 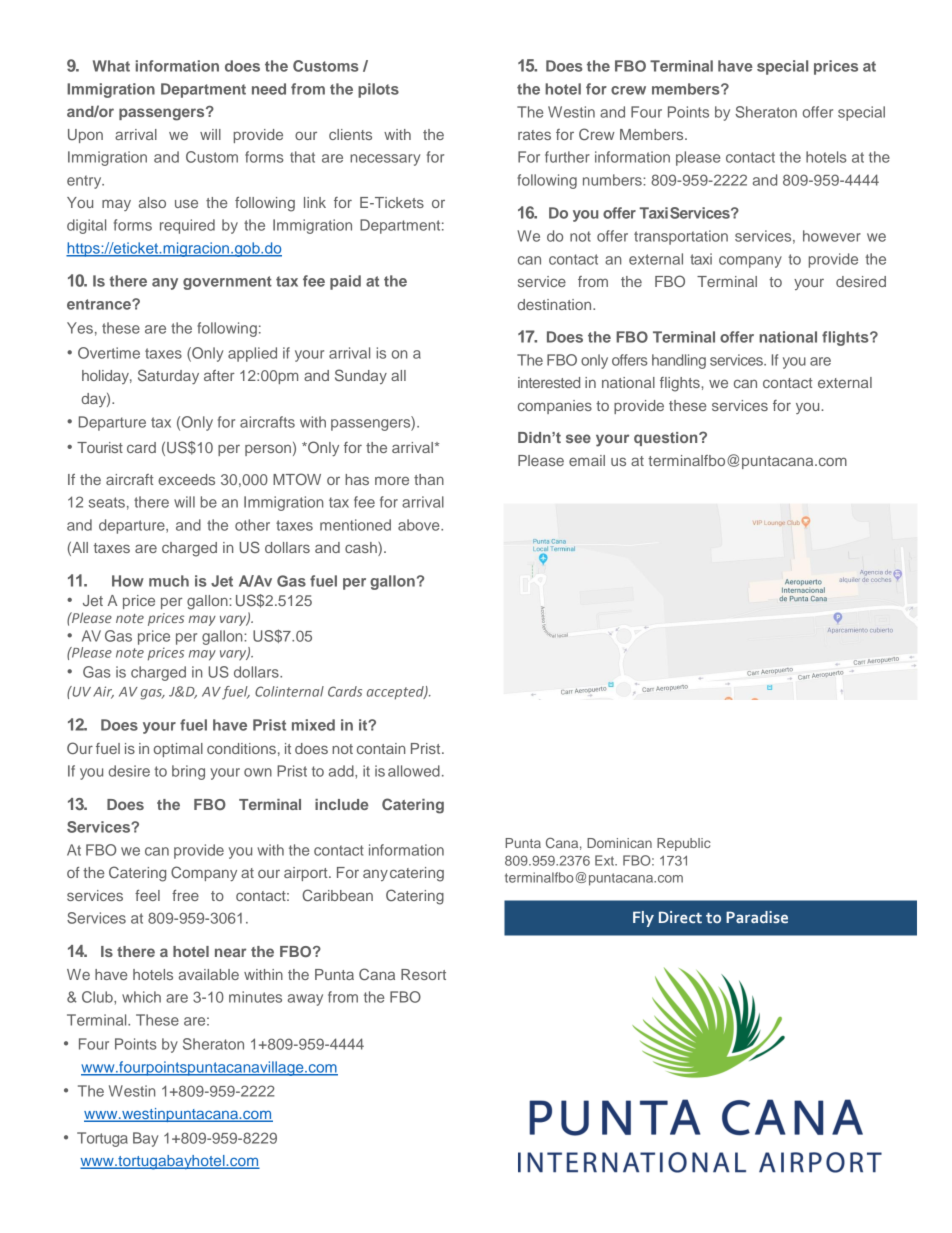 What do you see at coordinates (679, 361) in the page?
I see `handling` at bounding box center [679, 361].
